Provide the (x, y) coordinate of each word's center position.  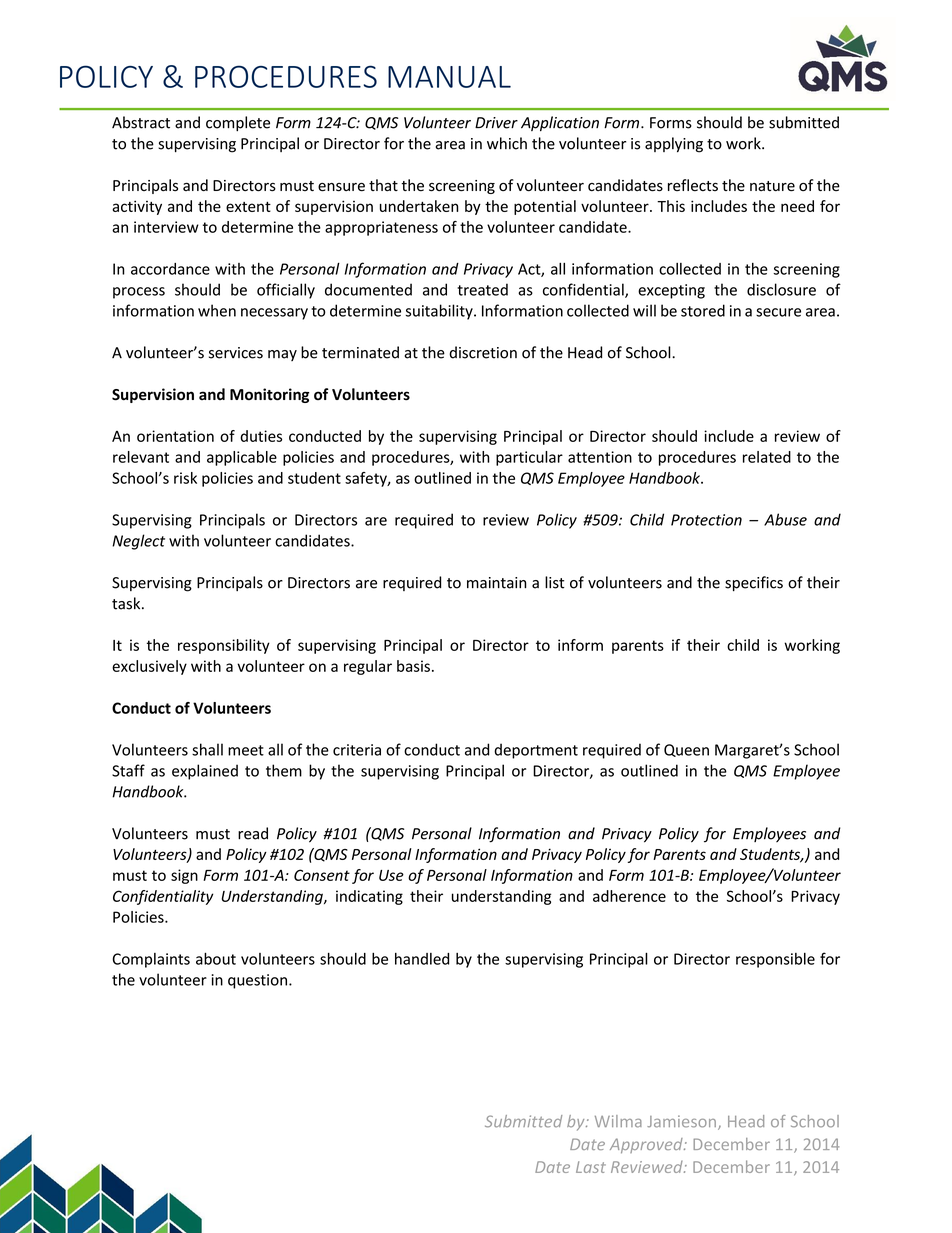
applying (674, 145)
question (259, 981)
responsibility (224, 646)
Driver (496, 123)
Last (591, 1167)
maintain (497, 583)
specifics (754, 583)
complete (238, 123)
